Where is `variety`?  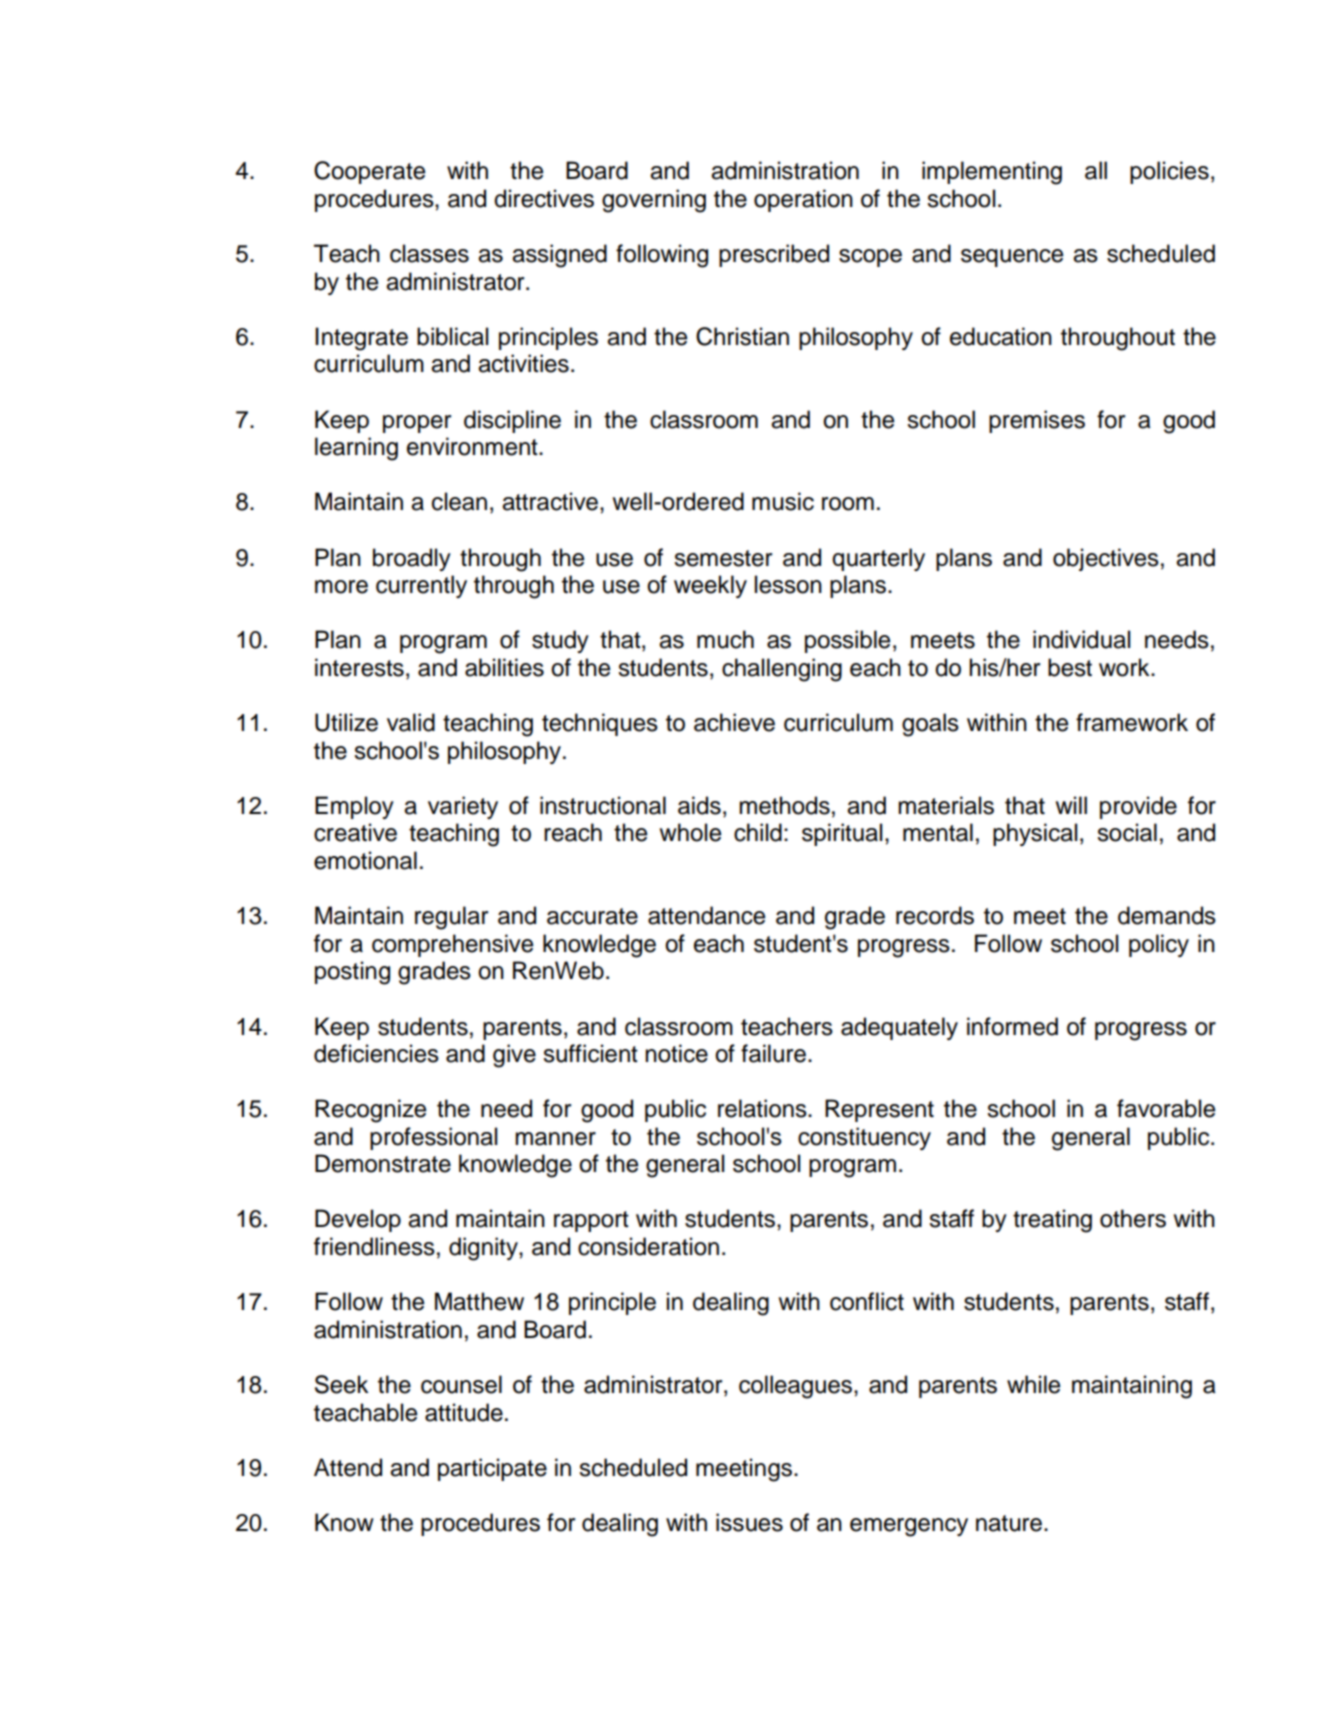 variety is located at coordinates (463, 807).
